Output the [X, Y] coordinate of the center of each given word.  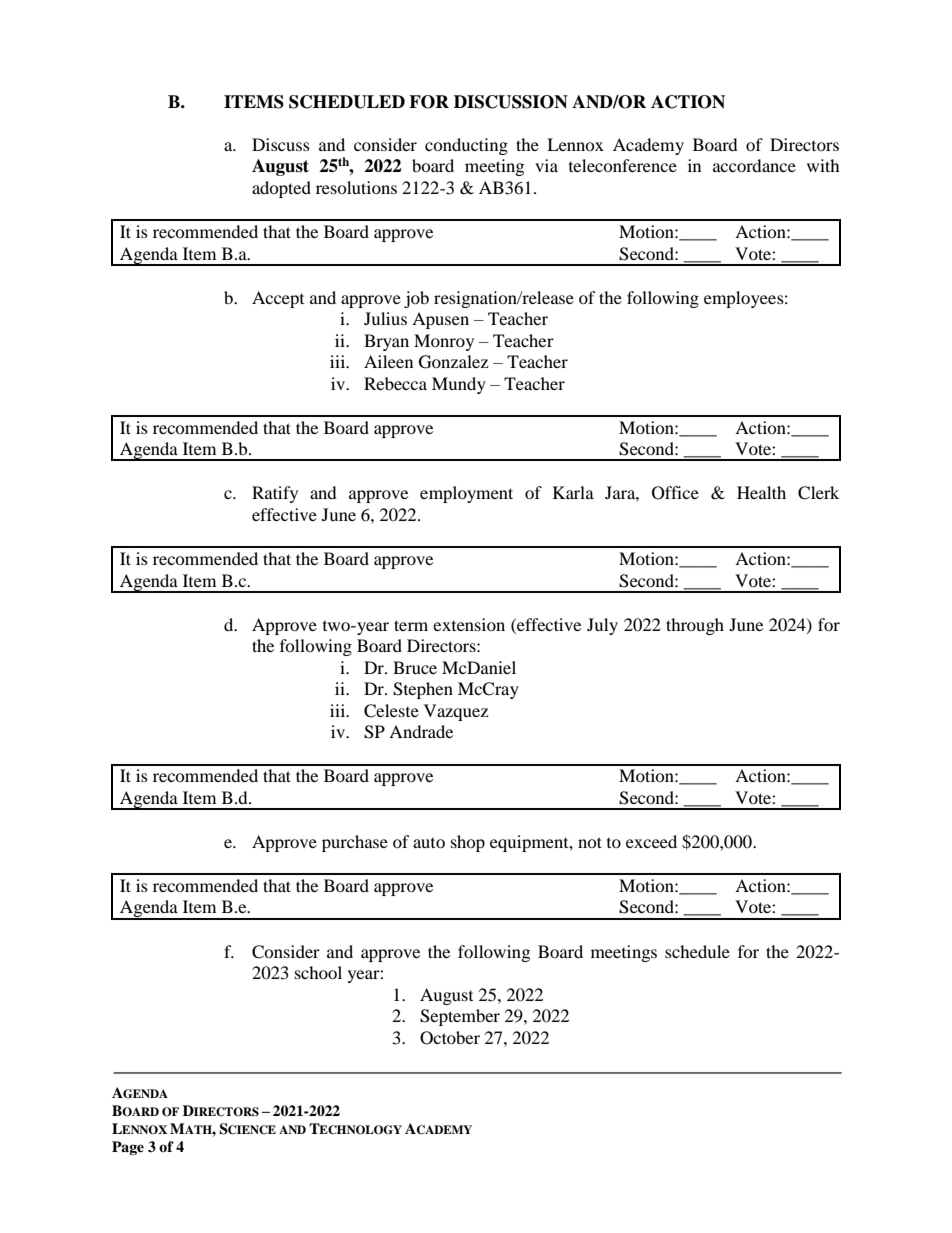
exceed [651, 841]
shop [468, 843]
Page [128, 1148]
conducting [466, 146]
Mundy [459, 385]
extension [469, 624]
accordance [754, 165]
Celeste [391, 711]
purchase [355, 843]
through [695, 626]
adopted [281, 189]
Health [761, 492]
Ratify [275, 494]
